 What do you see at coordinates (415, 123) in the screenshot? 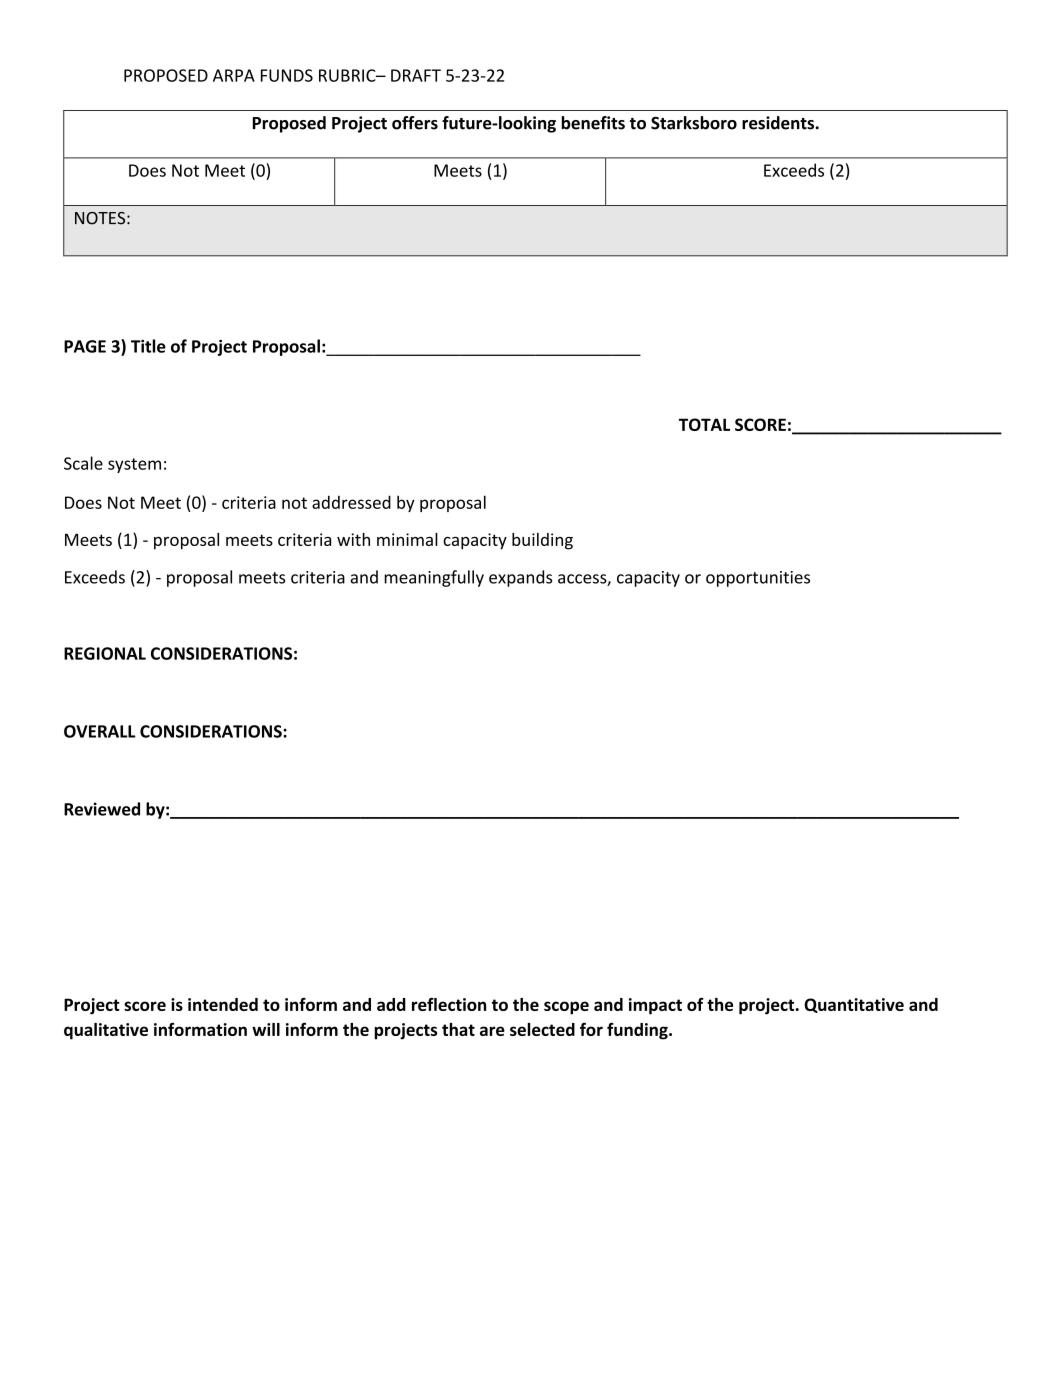
I see `offers` at bounding box center [415, 123].
